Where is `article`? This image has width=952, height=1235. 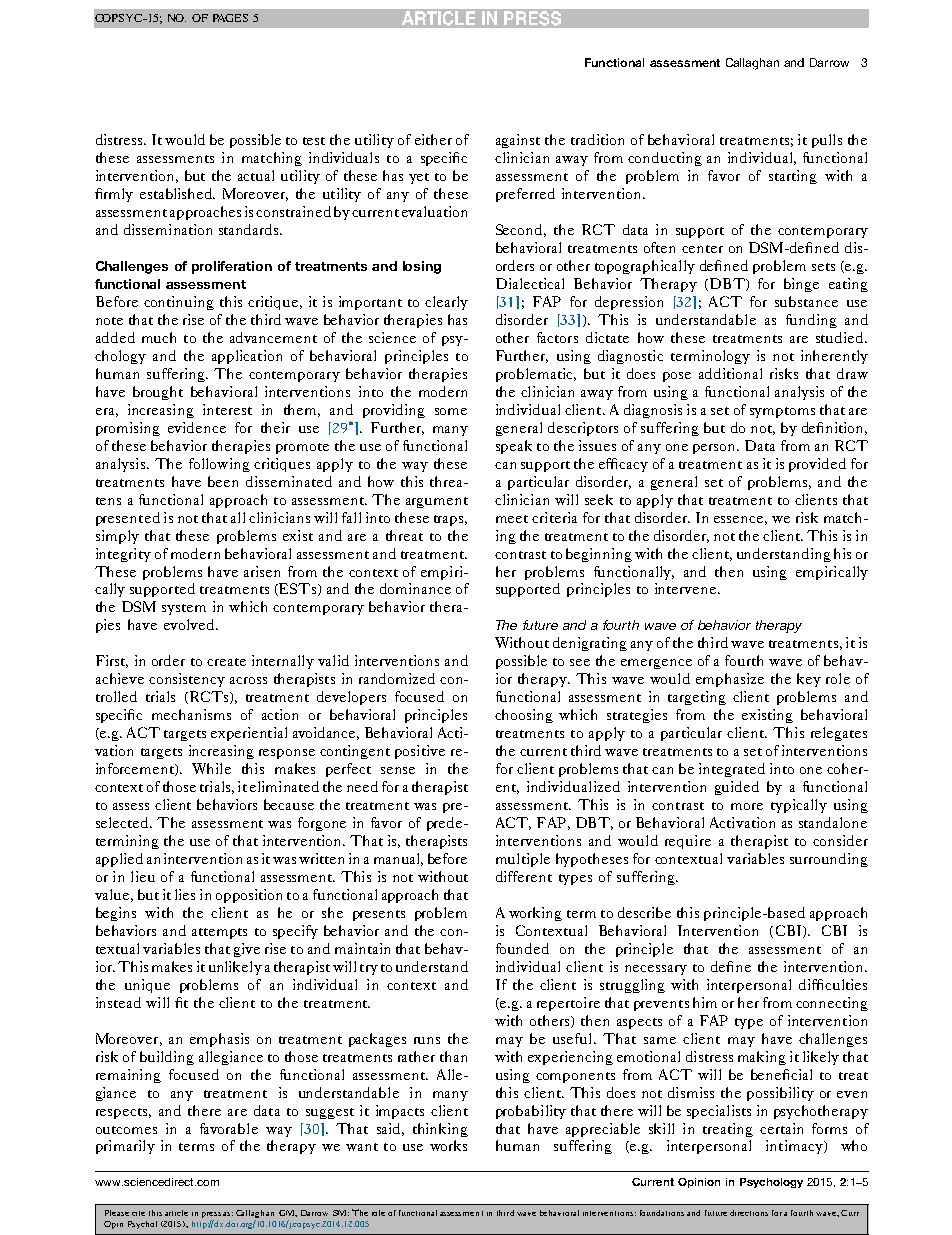
article is located at coordinates (176, 1213).
